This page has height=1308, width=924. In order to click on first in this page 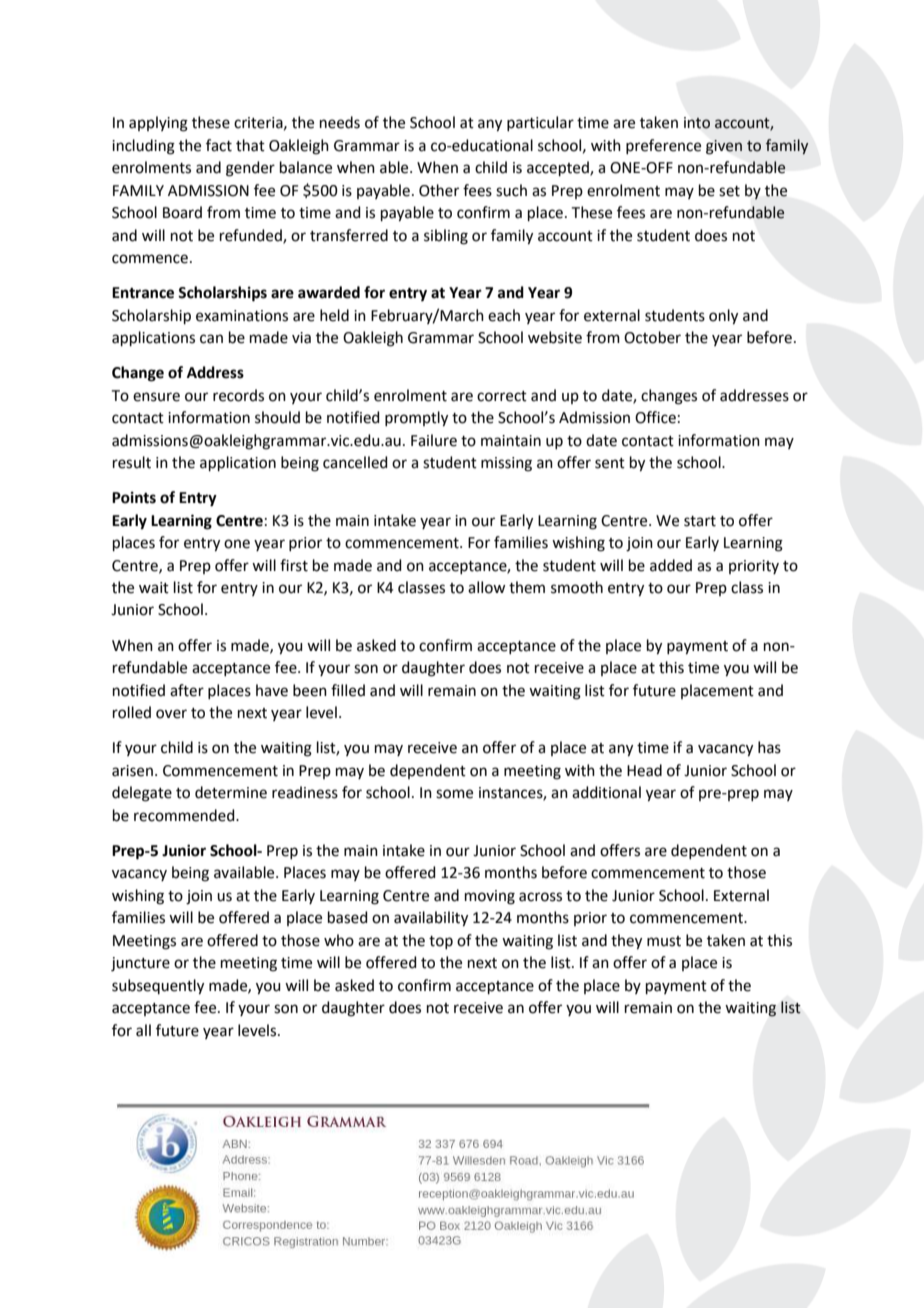, I will do `click(294, 565)`.
